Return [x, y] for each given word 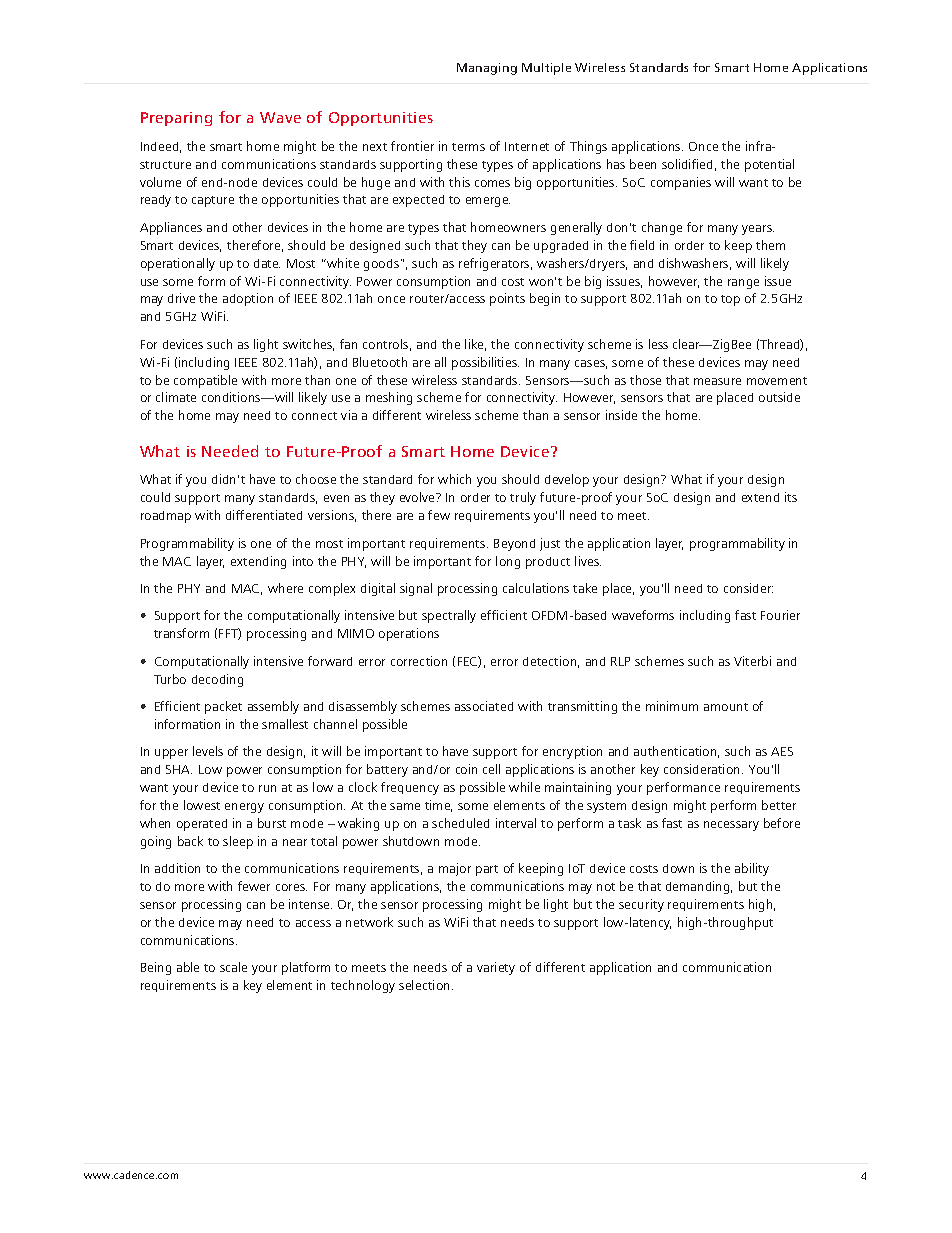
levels [208, 751]
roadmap [166, 517]
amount [726, 707]
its [791, 497]
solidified [687, 164]
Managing [487, 69]
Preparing [176, 119]
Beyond [514, 545]
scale [233, 967]
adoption [248, 299]
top [730, 300]
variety [496, 968]
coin [466, 769]
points [507, 299]
